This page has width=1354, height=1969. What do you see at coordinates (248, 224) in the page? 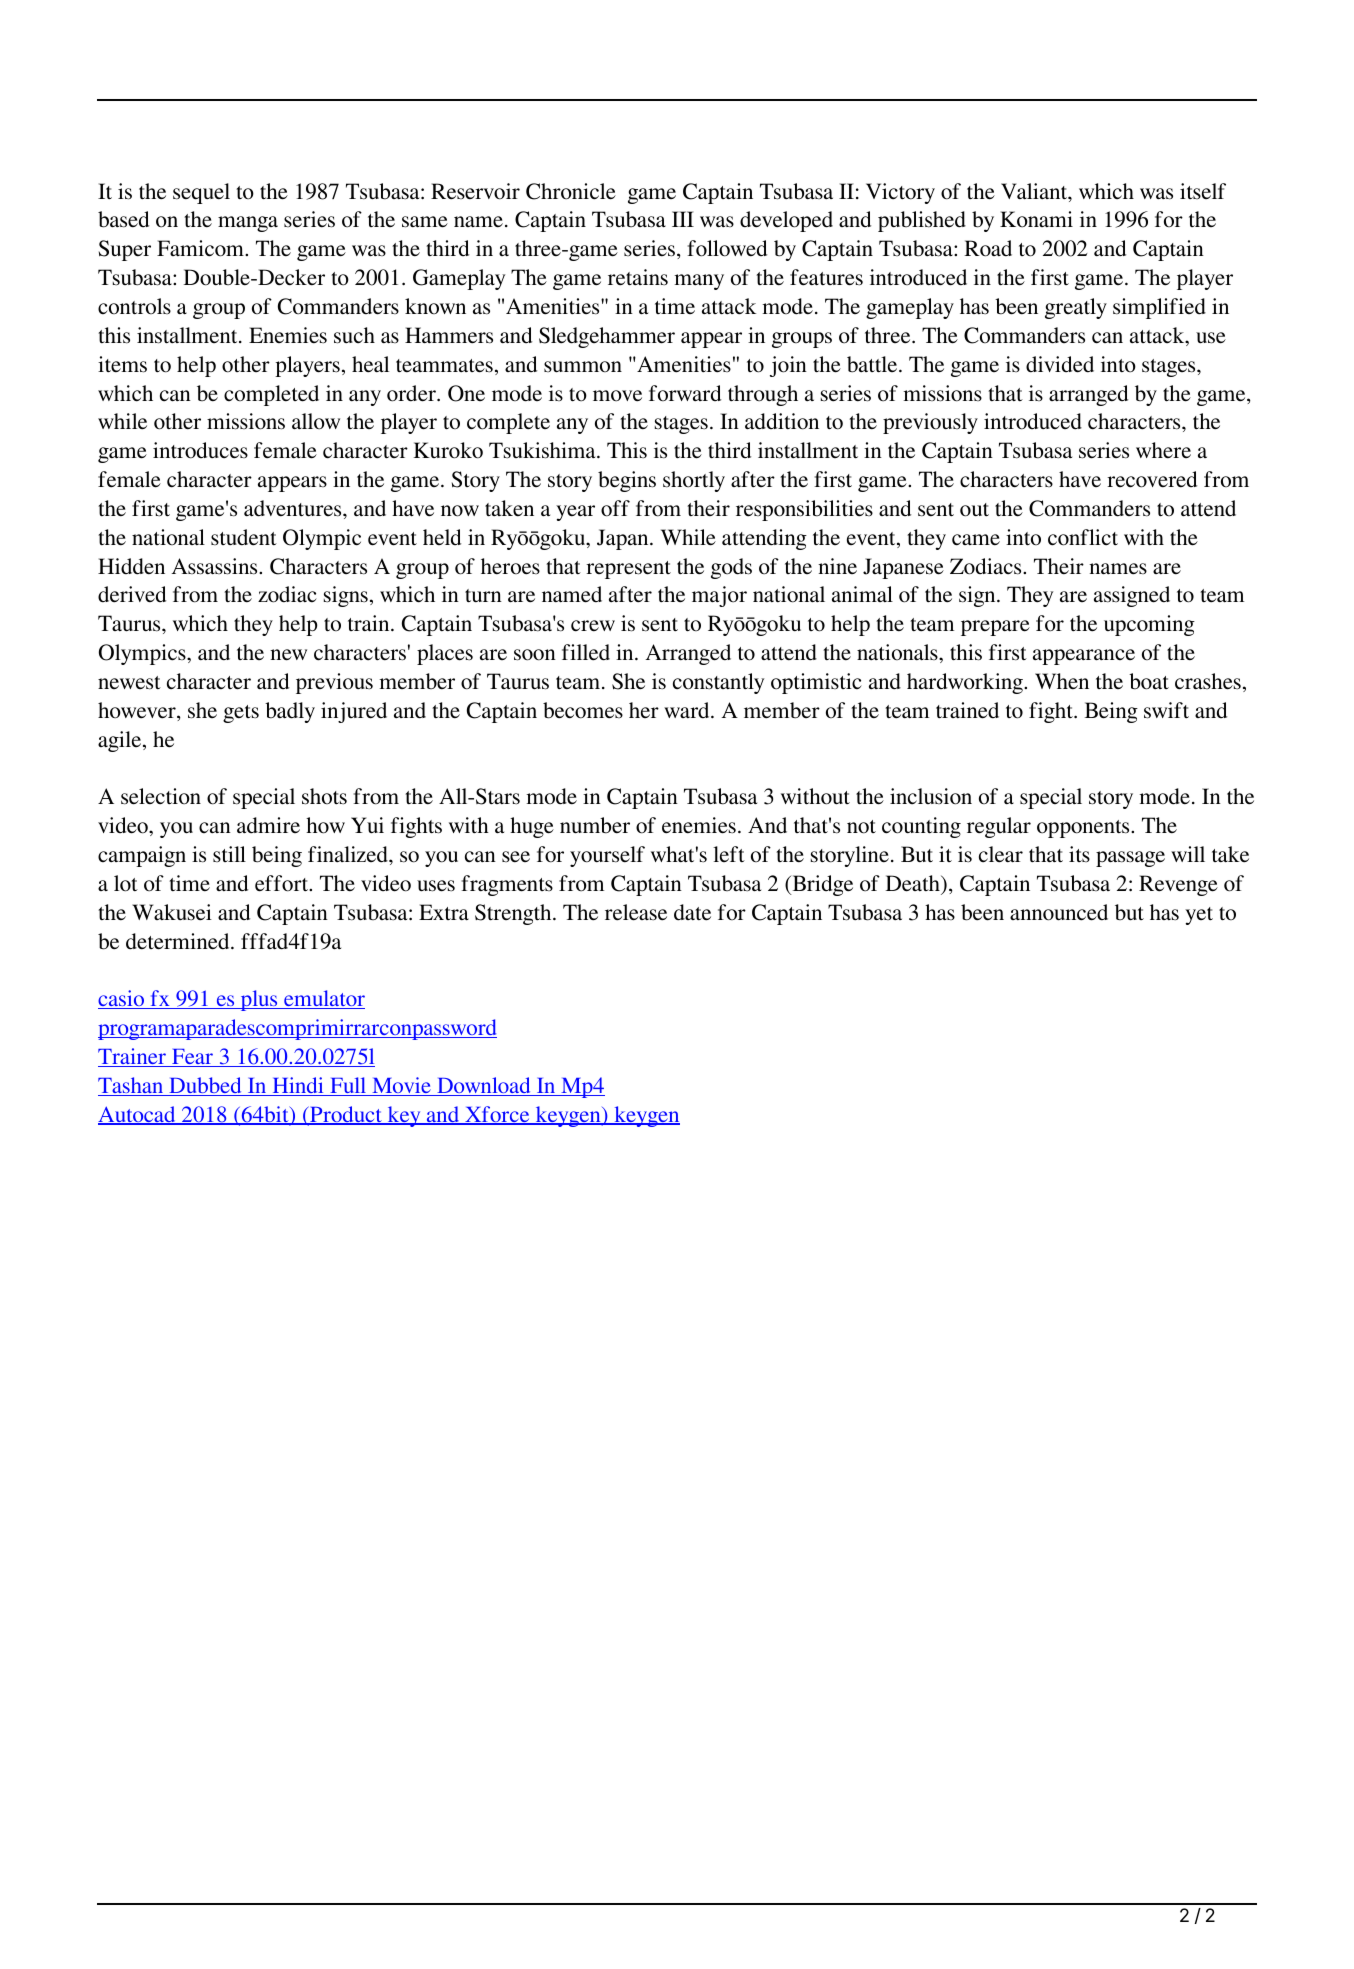
I see `manga` at bounding box center [248, 224].
